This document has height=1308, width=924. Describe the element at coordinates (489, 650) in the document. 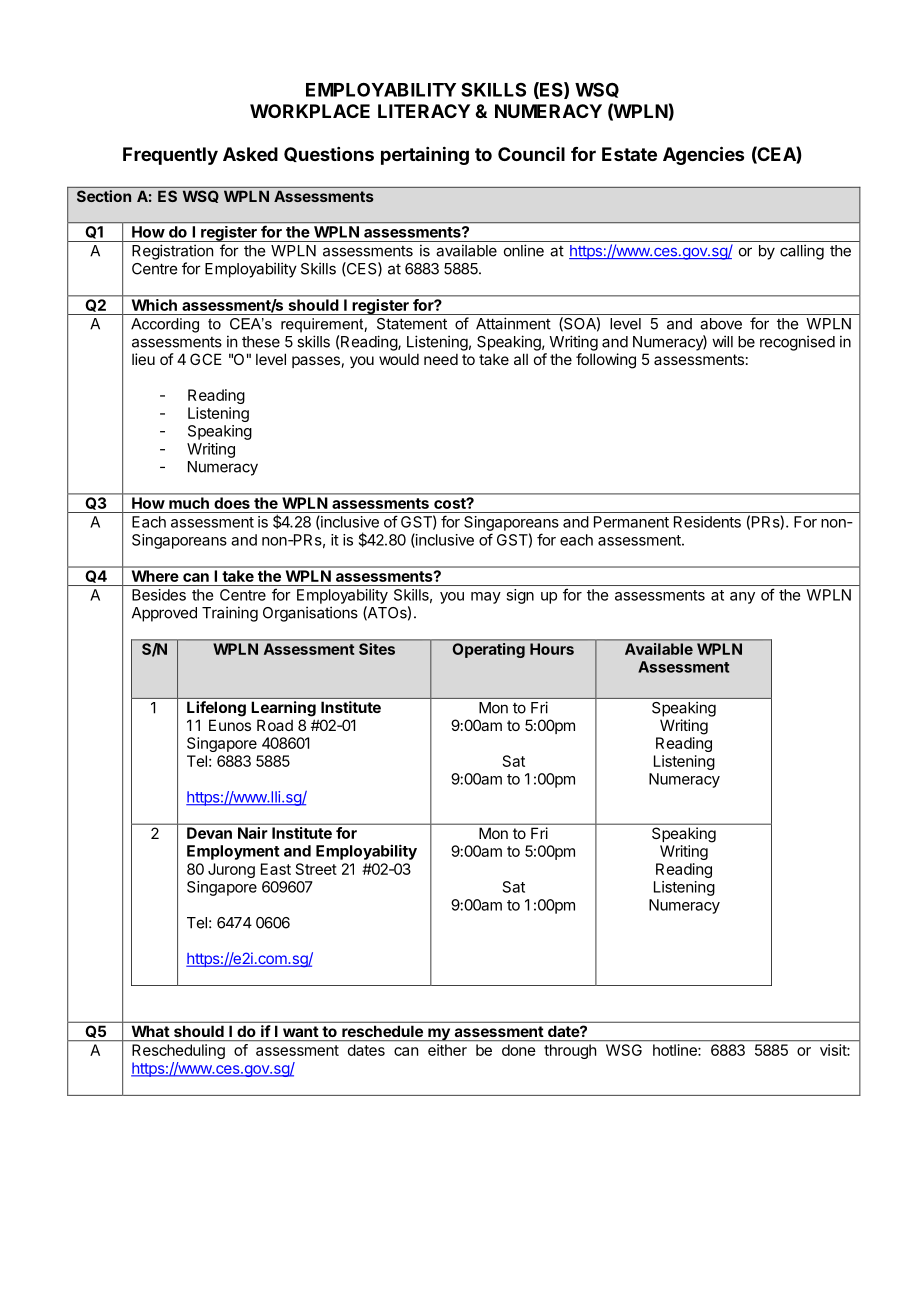

I see `Operating` at that location.
